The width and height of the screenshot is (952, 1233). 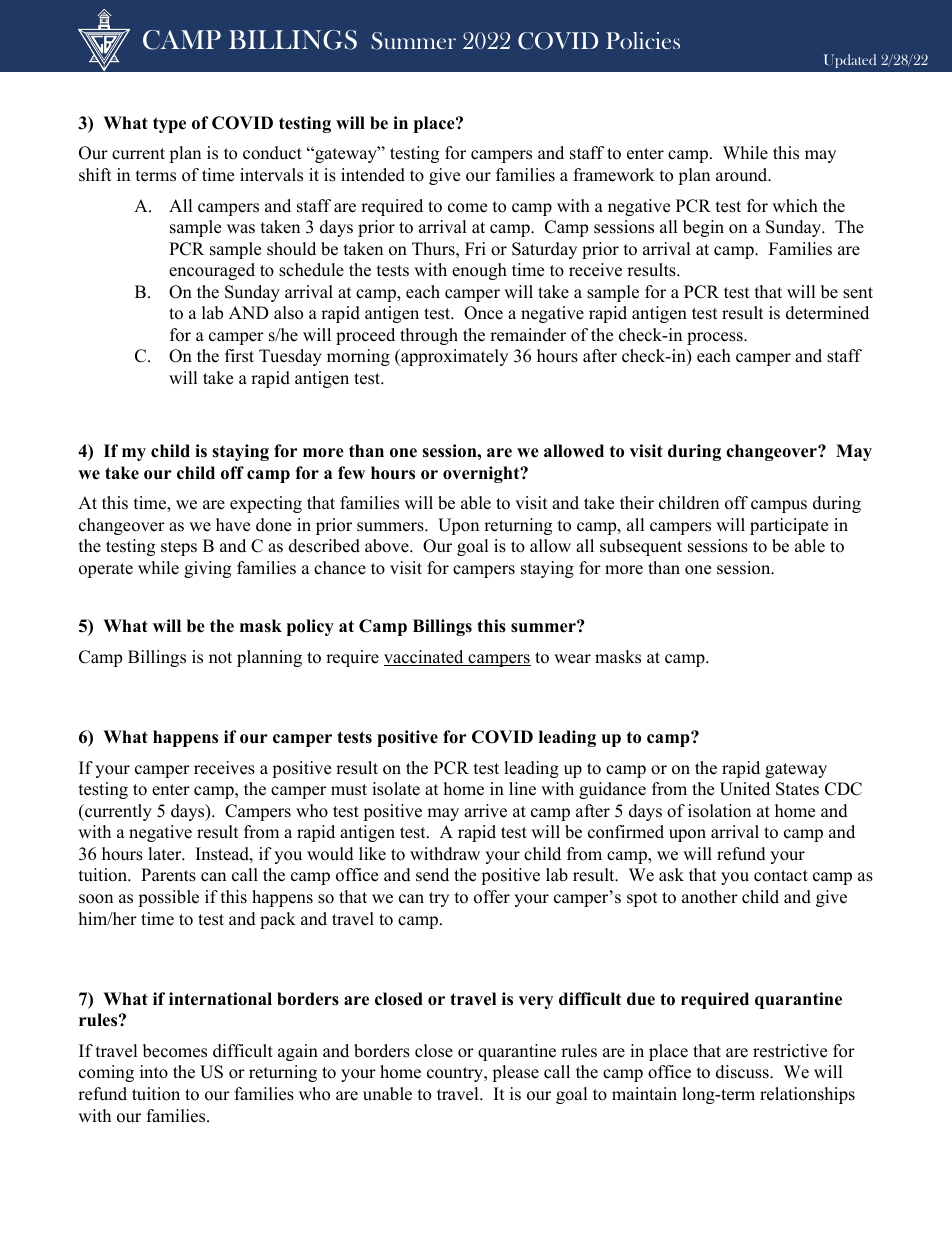 What do you see at coordinates (789, 526) in the screenshot?
I see `participate` at bounding box center [789, 526].
